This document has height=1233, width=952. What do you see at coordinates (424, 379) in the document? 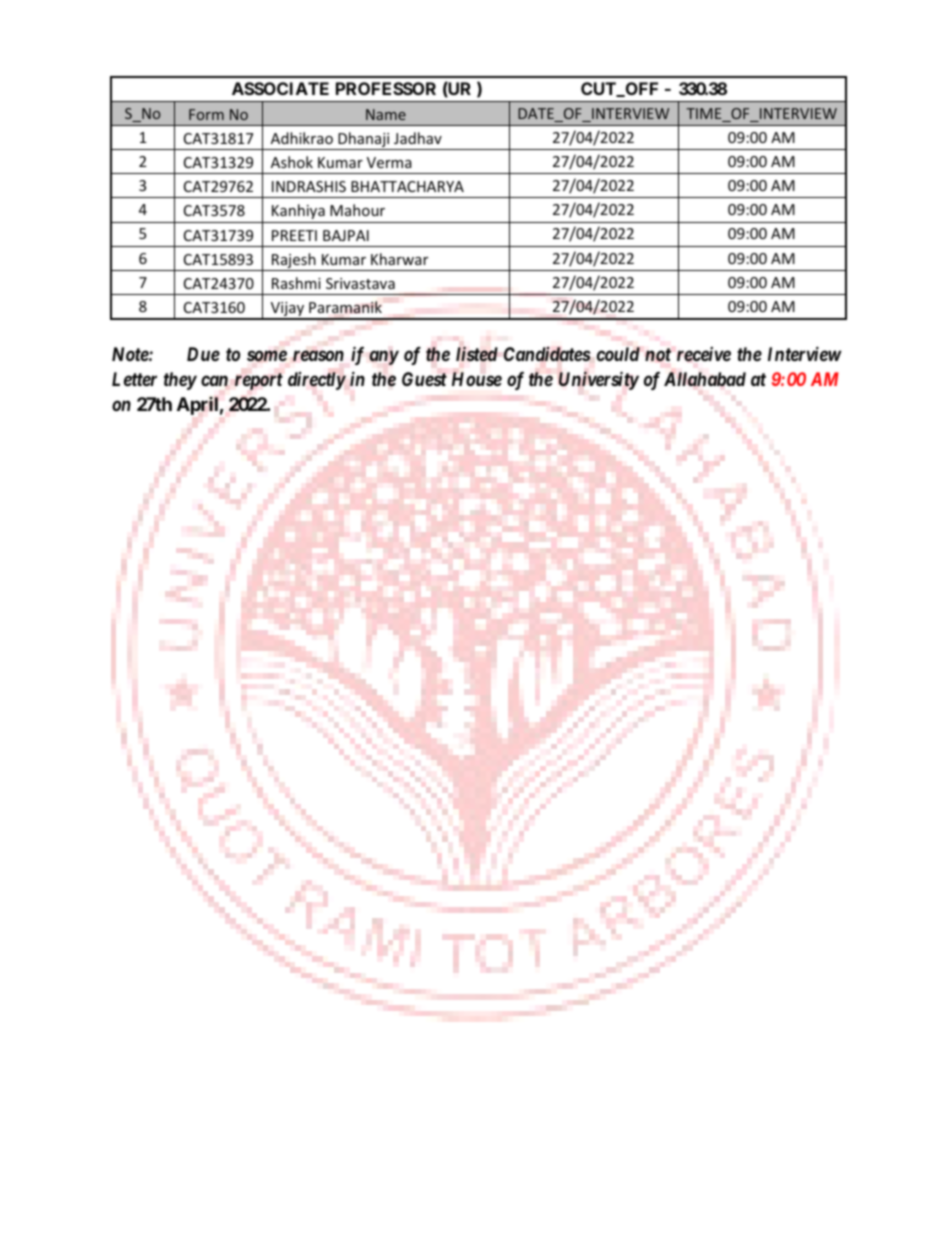
I see `Guest` at bounding box center [424, 379].
